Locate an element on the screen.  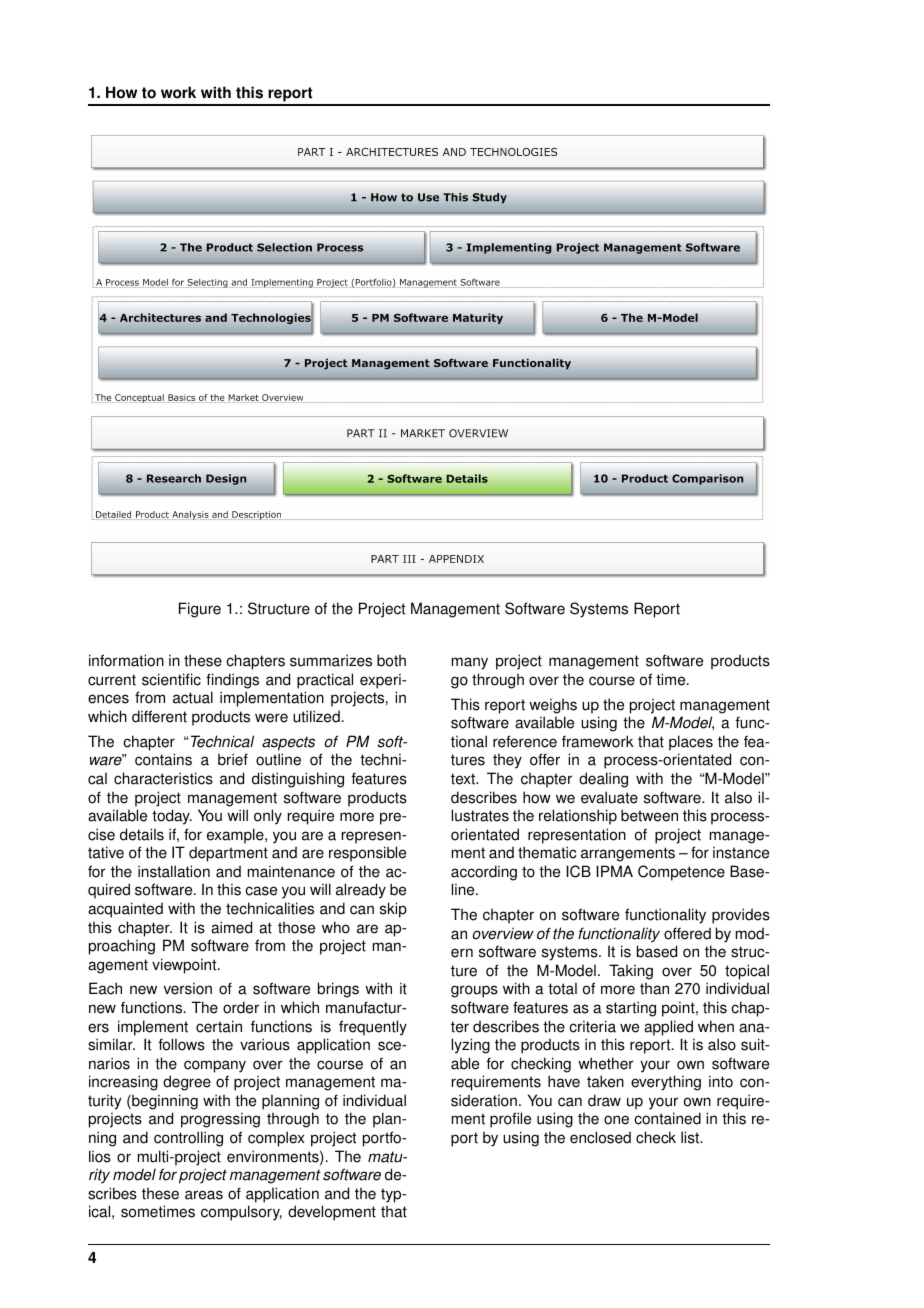
list is located at coordinates (691, 1137).
